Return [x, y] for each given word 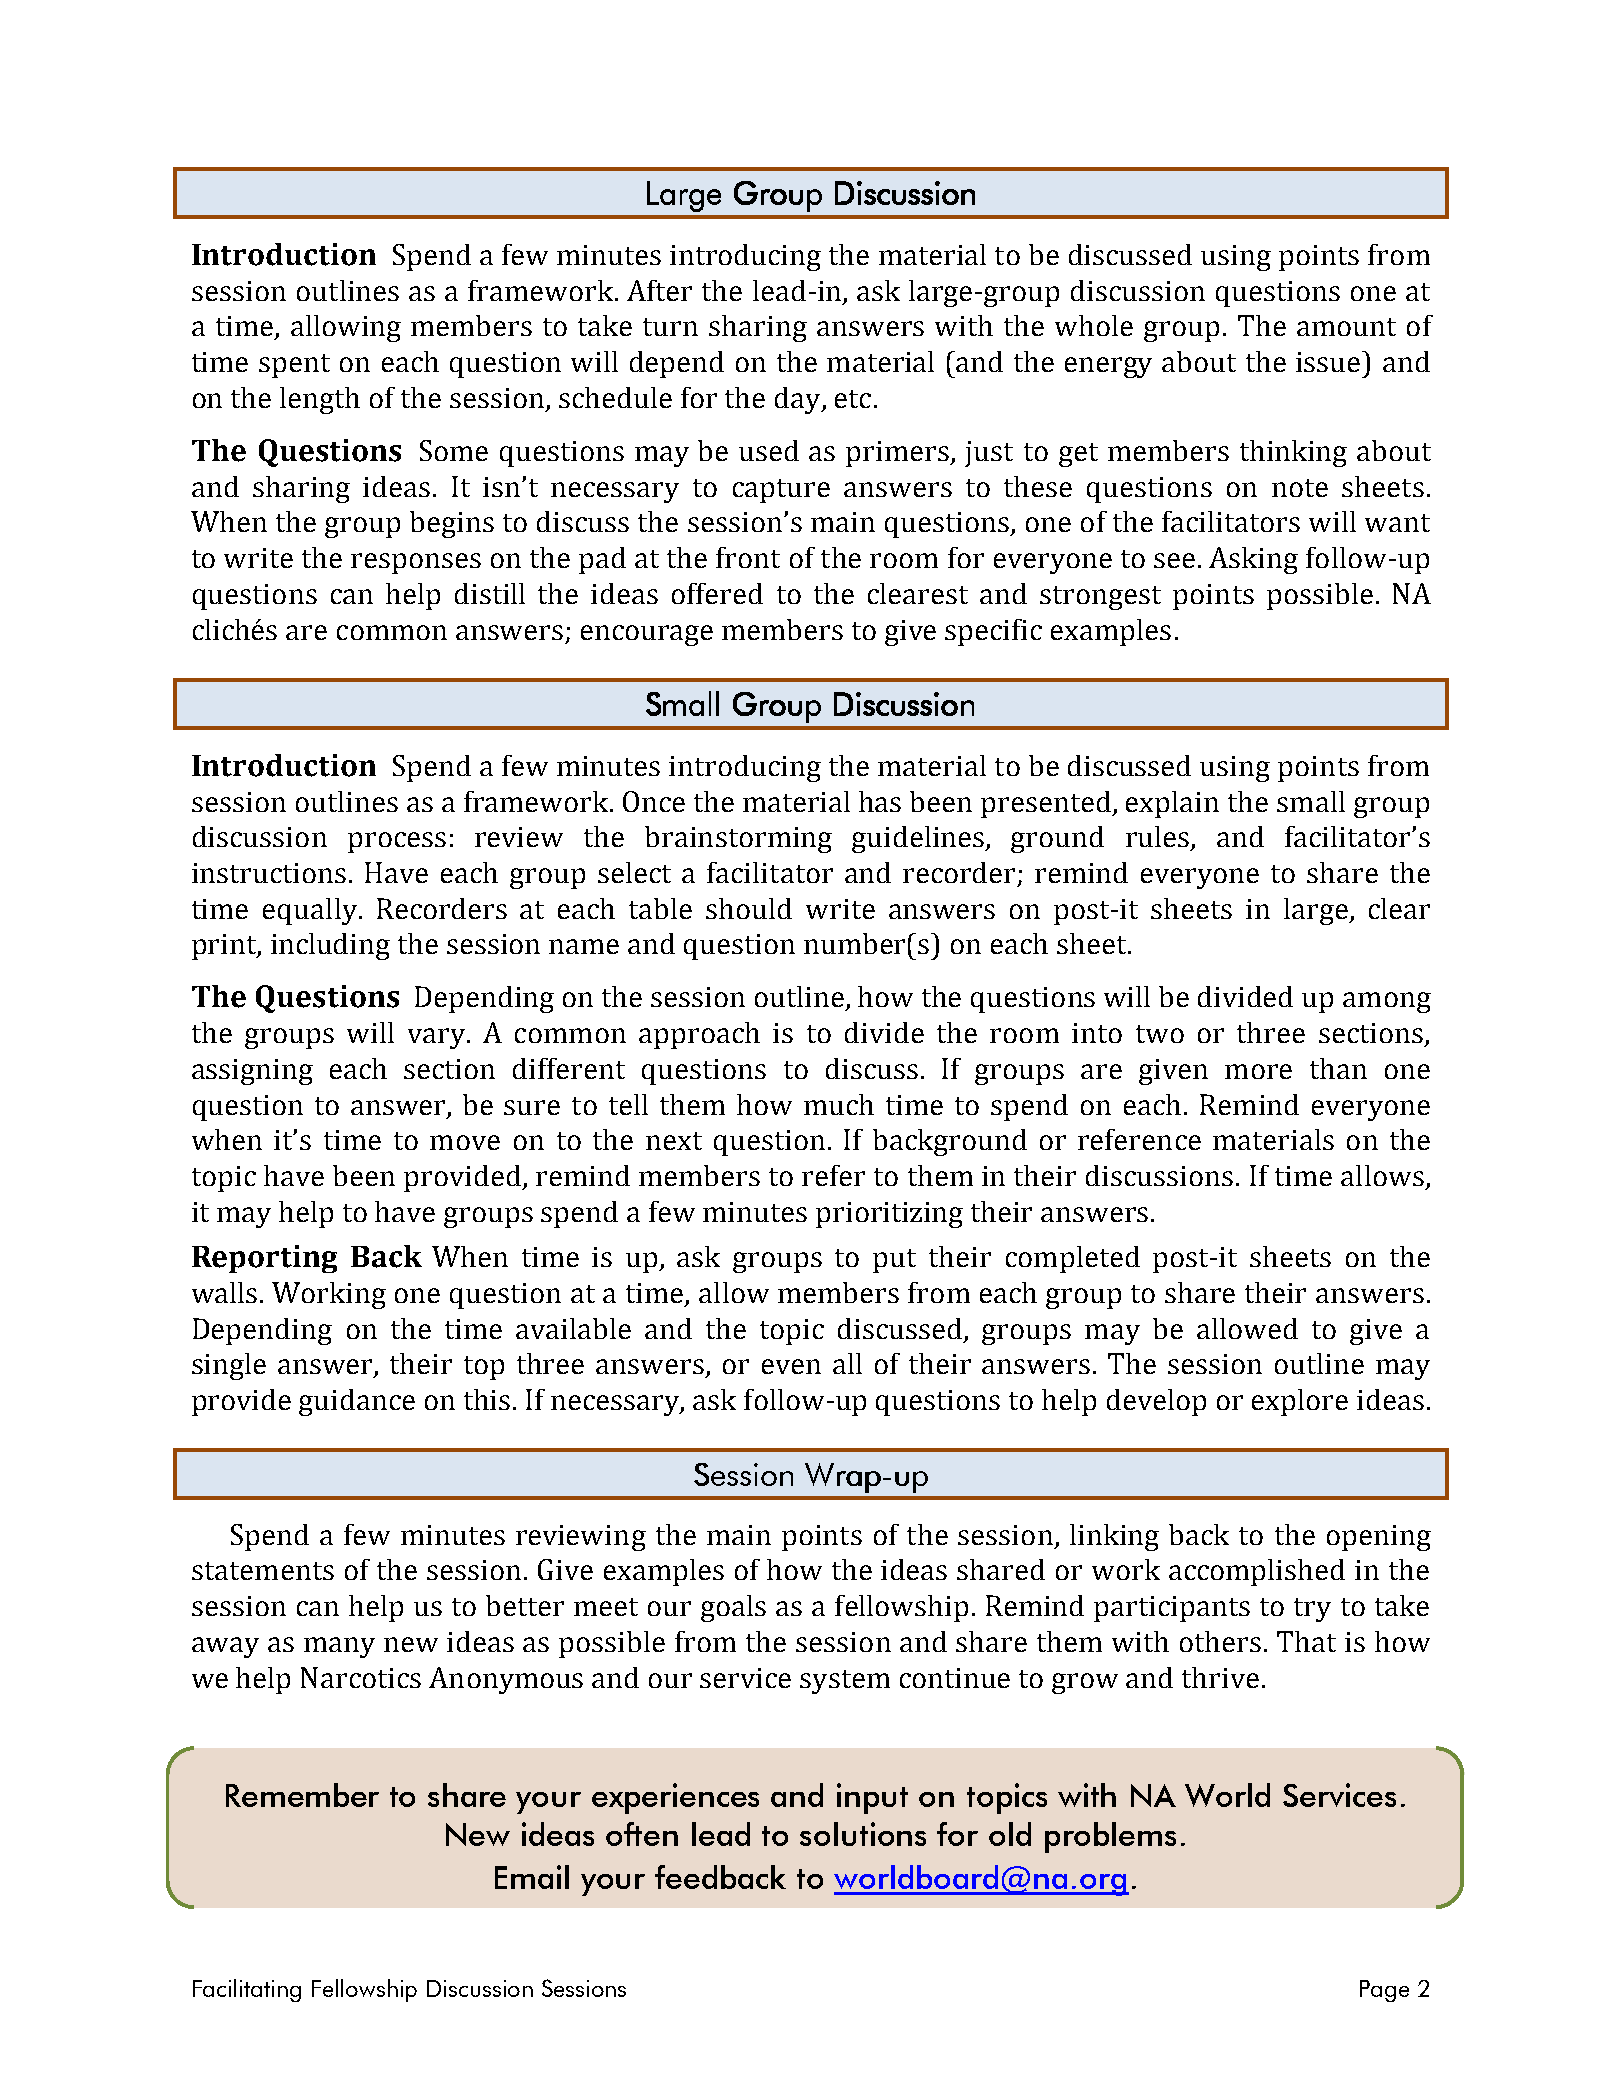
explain [1172, 804]
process [397, 842]
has [880, 801]
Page [1384, 1991]
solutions [863, 1834]
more [1258, 1071]
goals [733, 1608]
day [799, 400]
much [839, 1104]
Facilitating [247, 1990]
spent [294, 366]
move [465, 1142]
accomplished [1257, 1572]
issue [1329, 361]
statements [263, 1571]
